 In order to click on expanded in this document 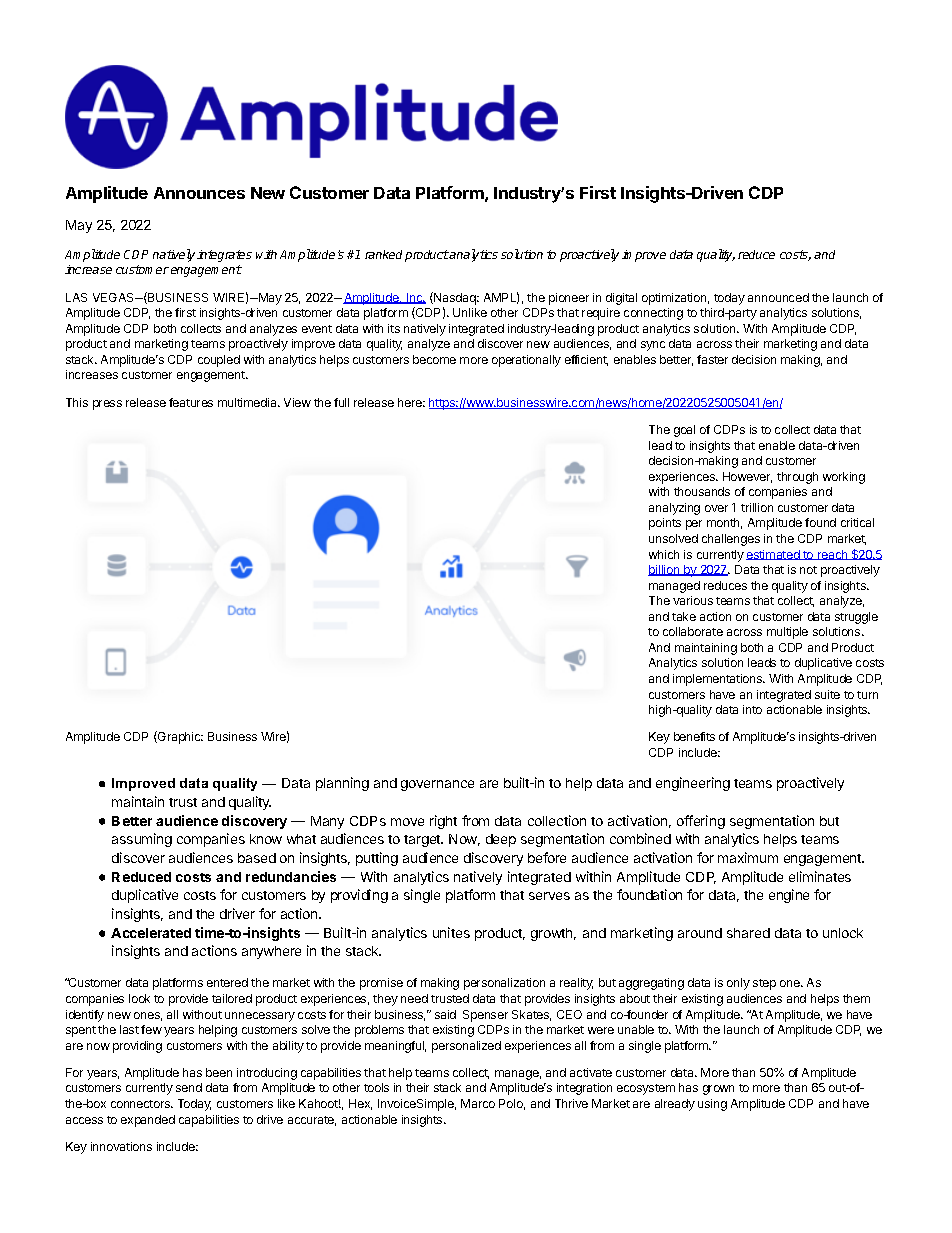, I will do `click(148, 1121)`.
